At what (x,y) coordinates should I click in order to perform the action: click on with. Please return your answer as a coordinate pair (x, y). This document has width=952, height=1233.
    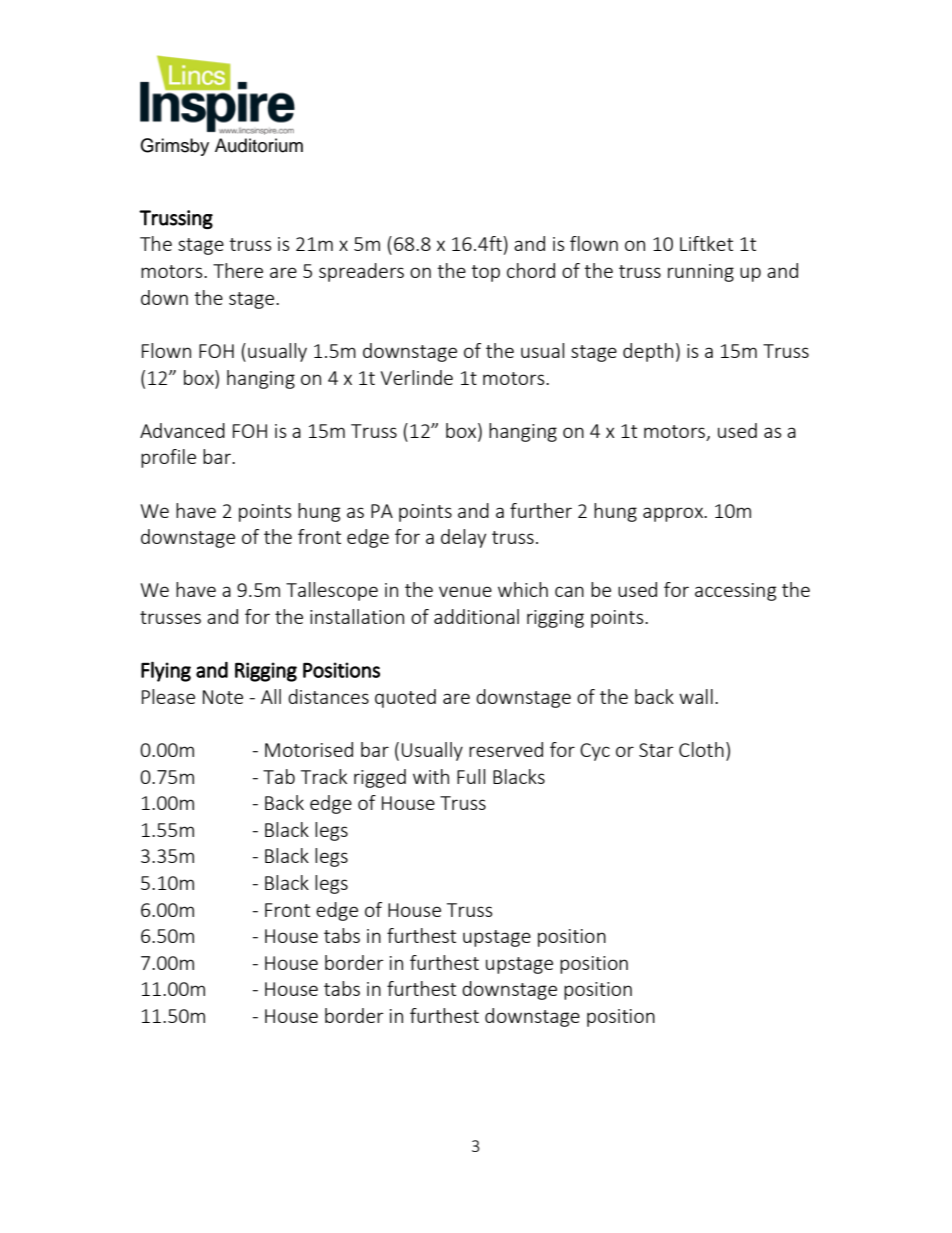
    Looking at the image, I should click on (431, 776).
